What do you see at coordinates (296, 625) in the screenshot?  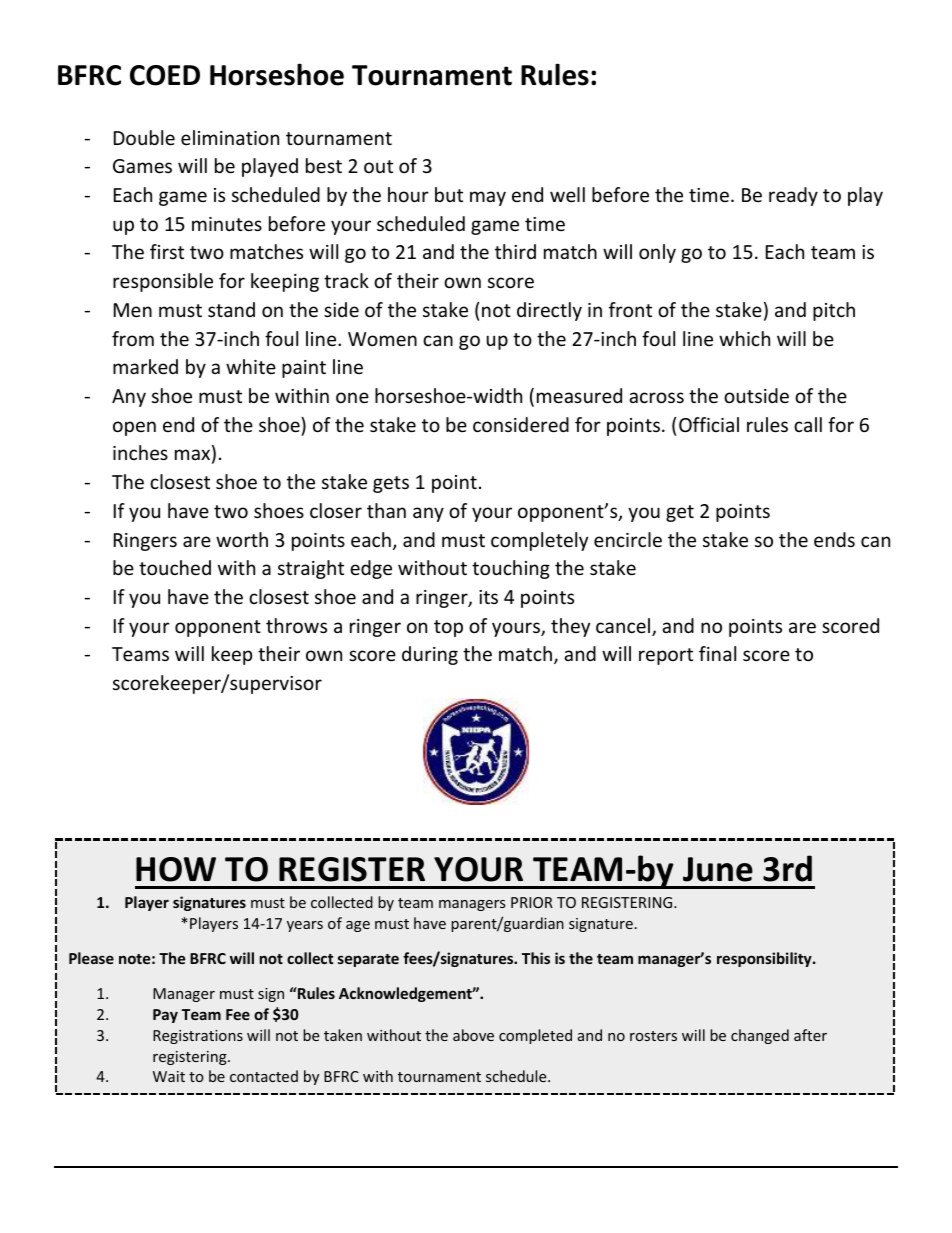 I see `throws` at bounding box center [296, 625].
